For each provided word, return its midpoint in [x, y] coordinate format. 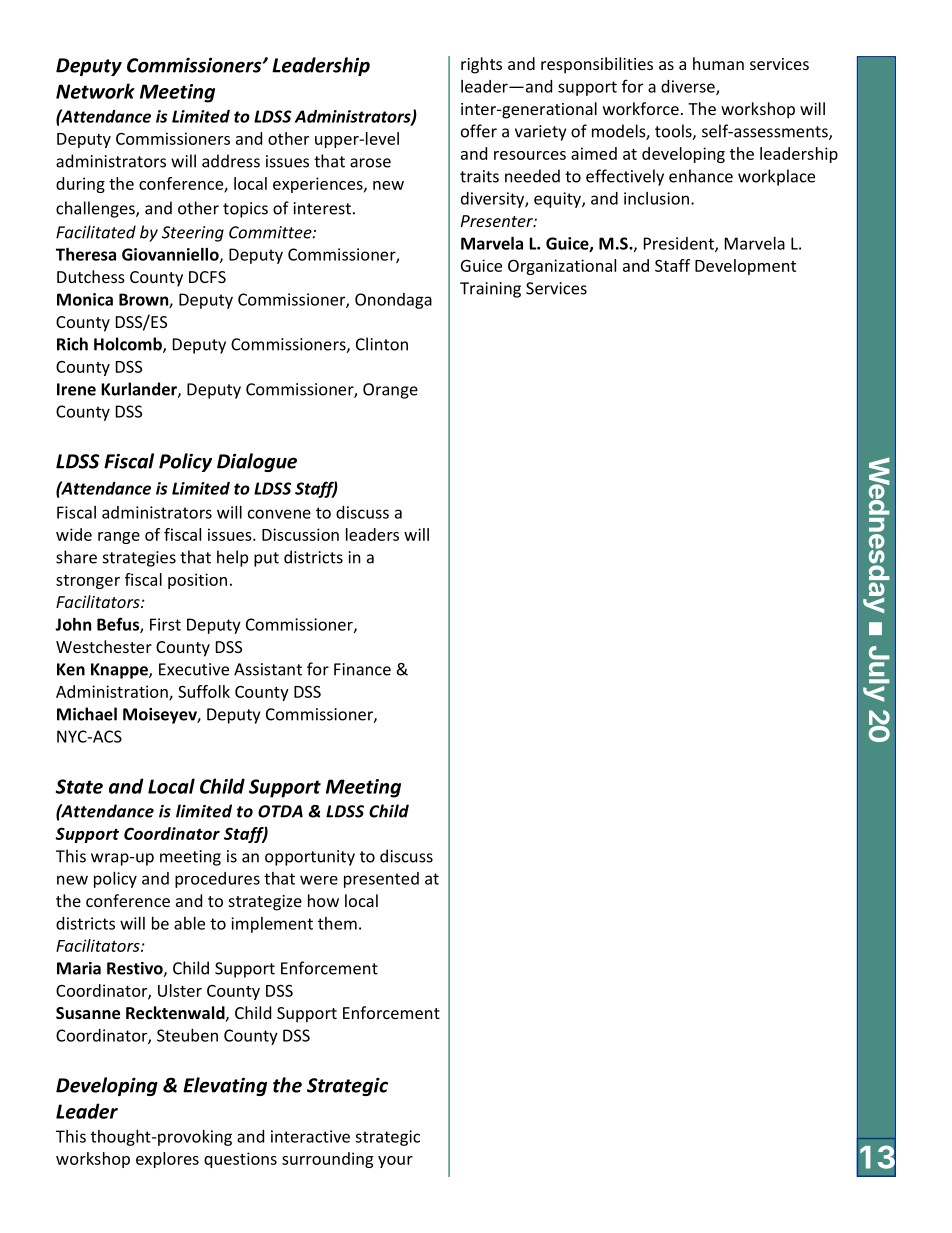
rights [481, 65]
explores [167, 1160]
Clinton [382, 344]
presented [381, 880]
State [79, 786]
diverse [689, 87]
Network [95, 91]
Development [745, 267]
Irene [76, 389]
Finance [362, 669]
